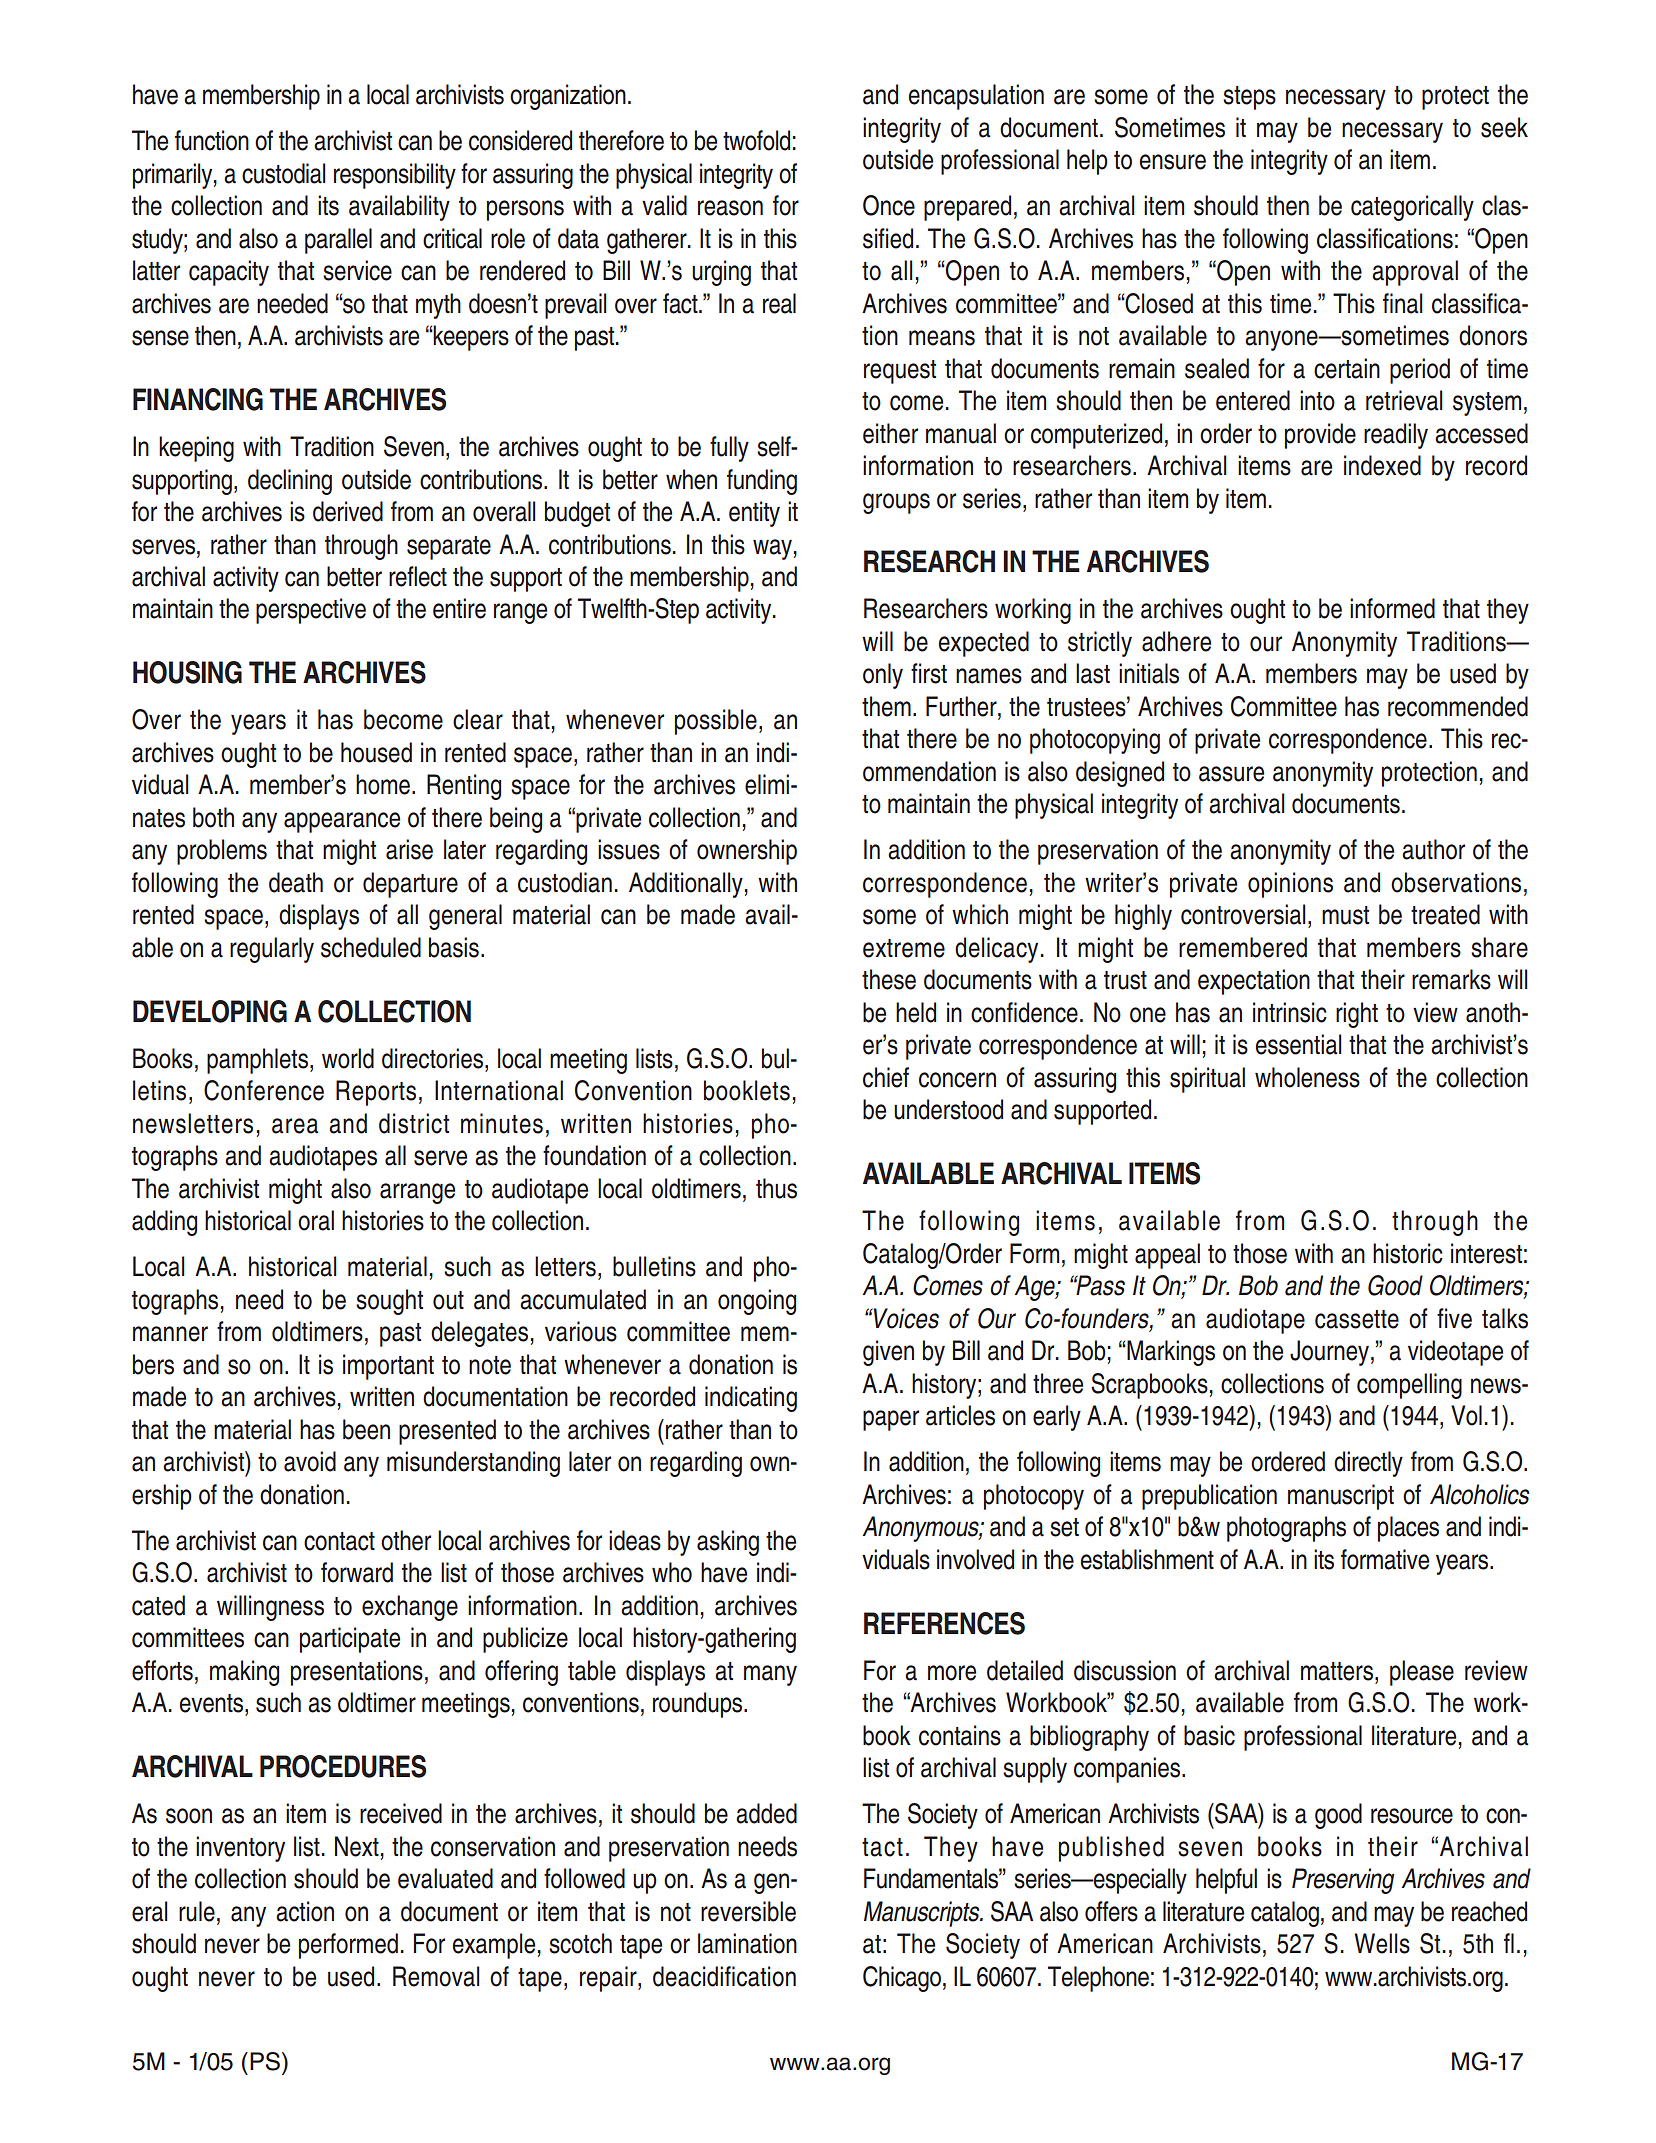 The image size is (1656, 2143). I want to click on Next, so click(357, 1846).
